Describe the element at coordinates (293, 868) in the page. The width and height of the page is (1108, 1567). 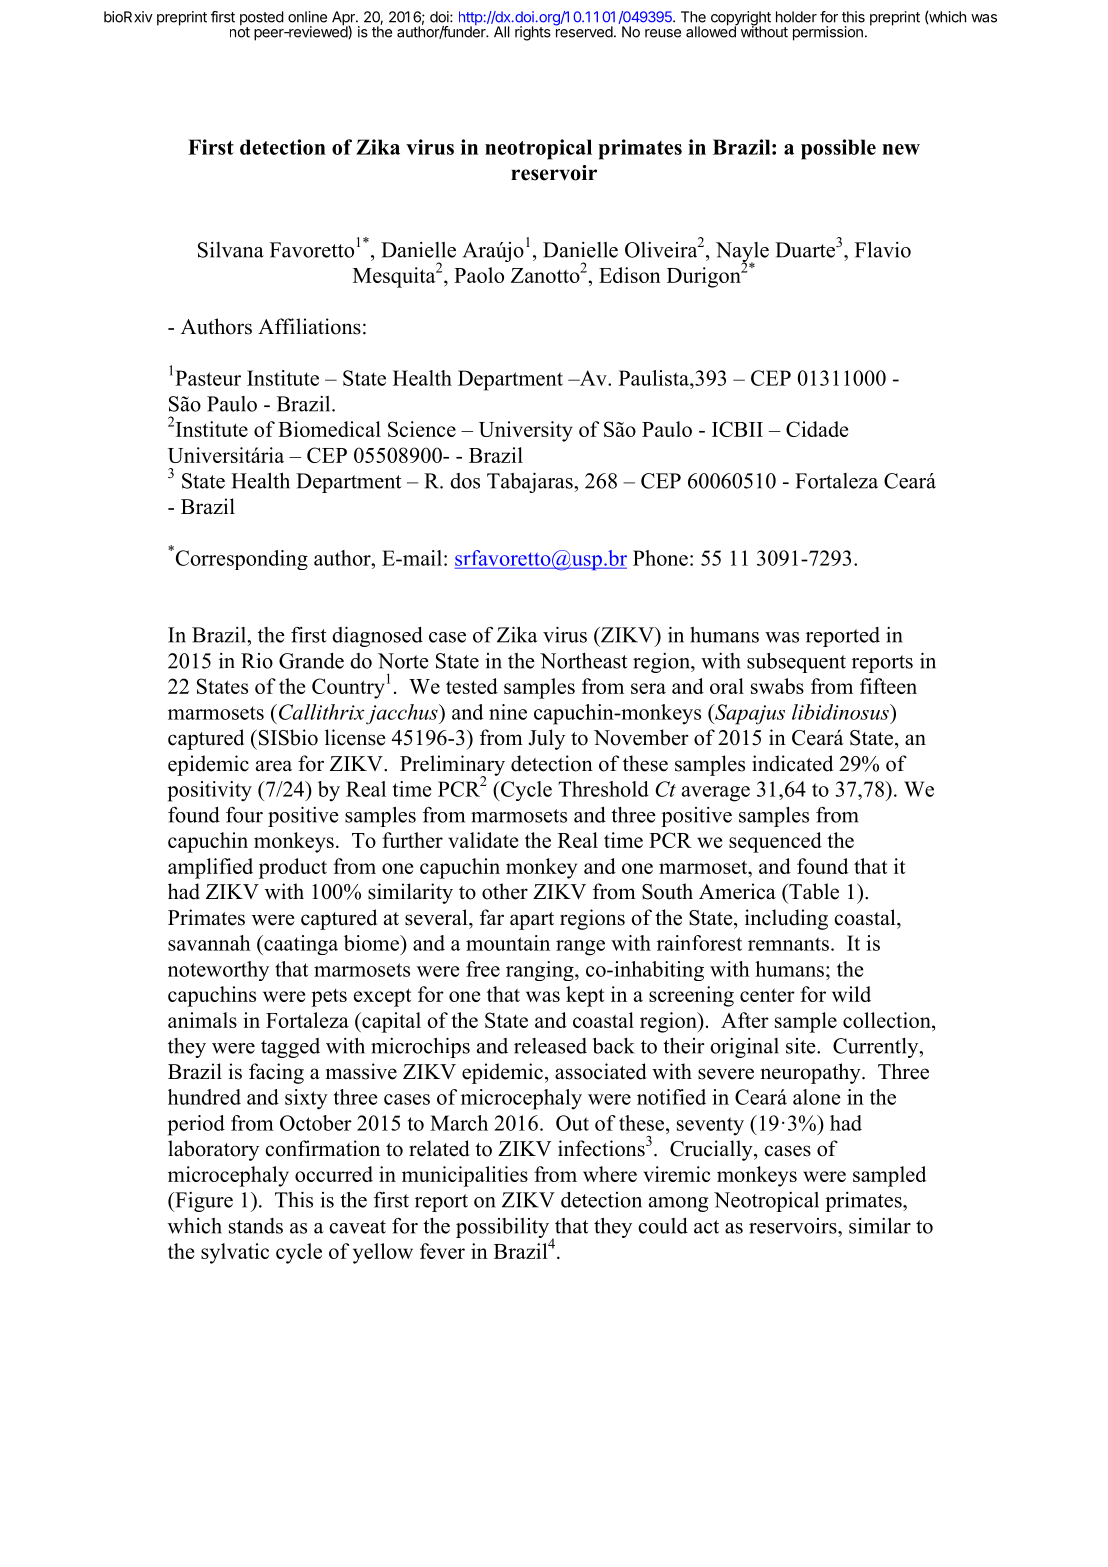
I see `product` at that location.
